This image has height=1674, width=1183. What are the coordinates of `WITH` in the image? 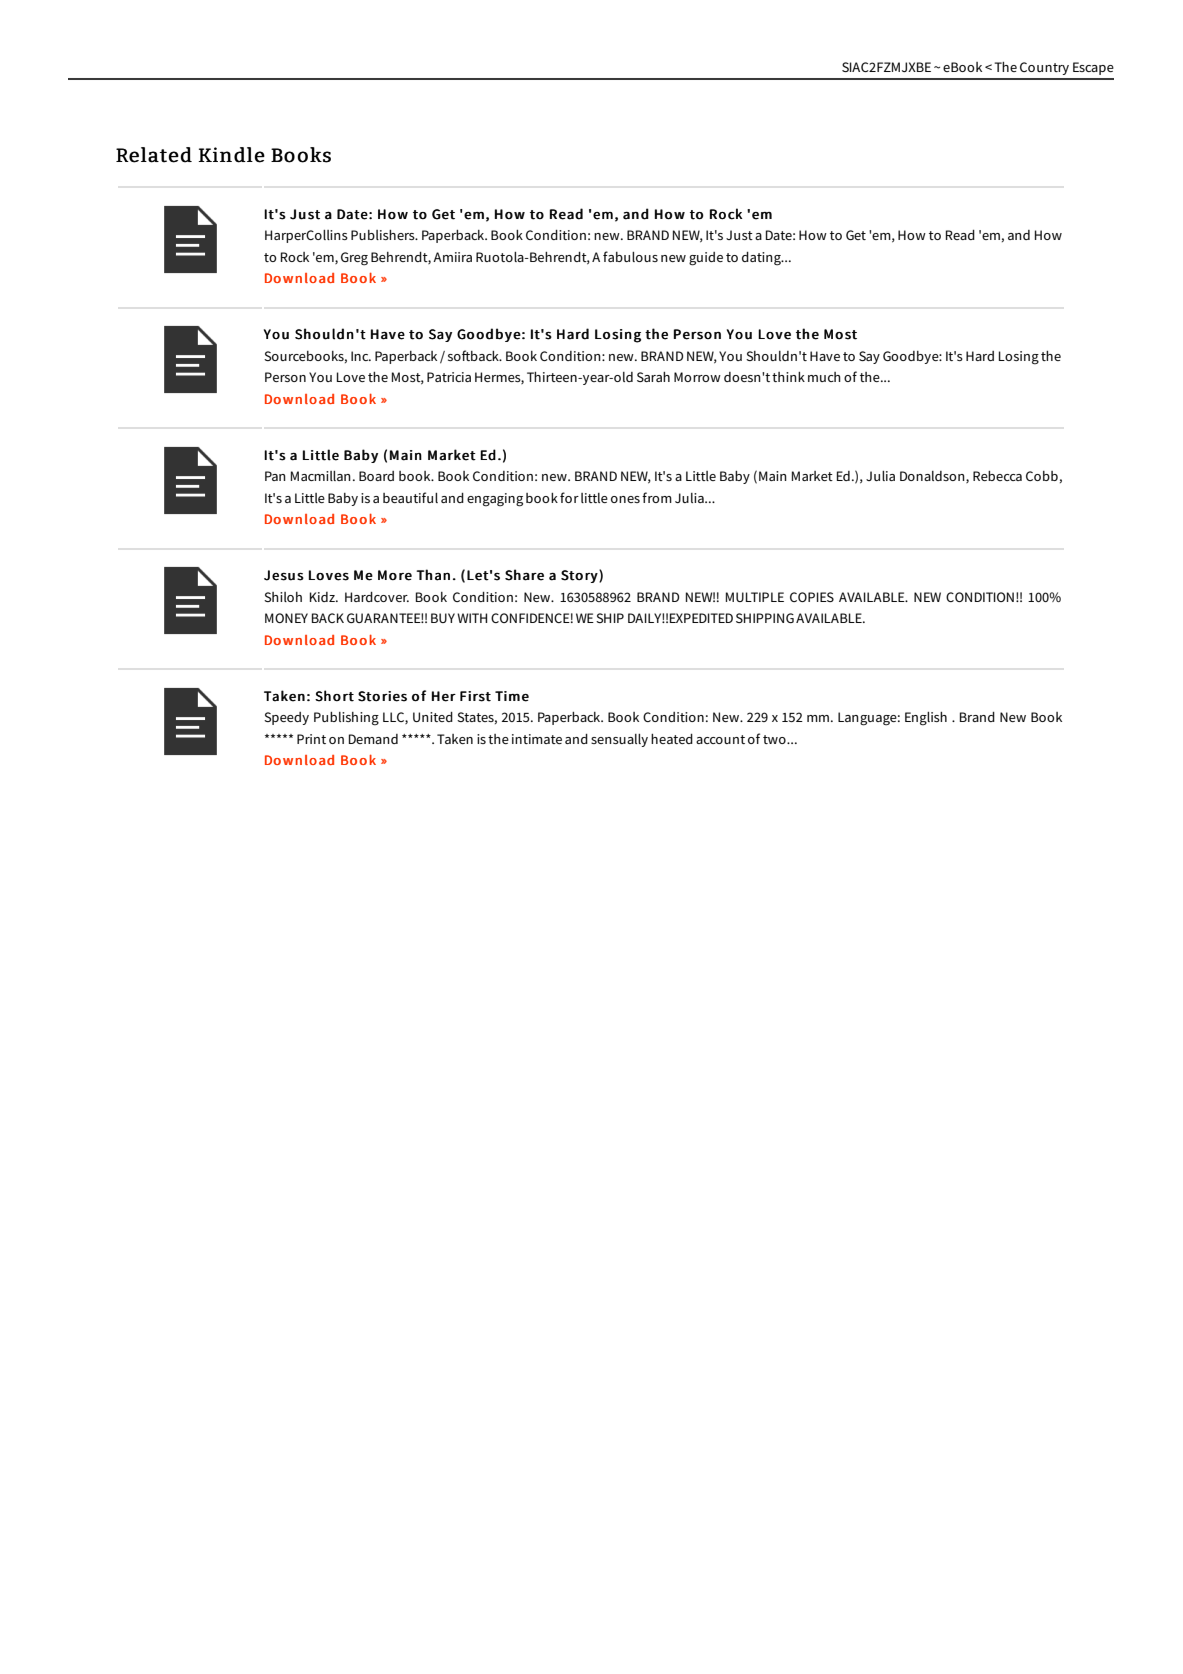 It's located at (472, 618).
